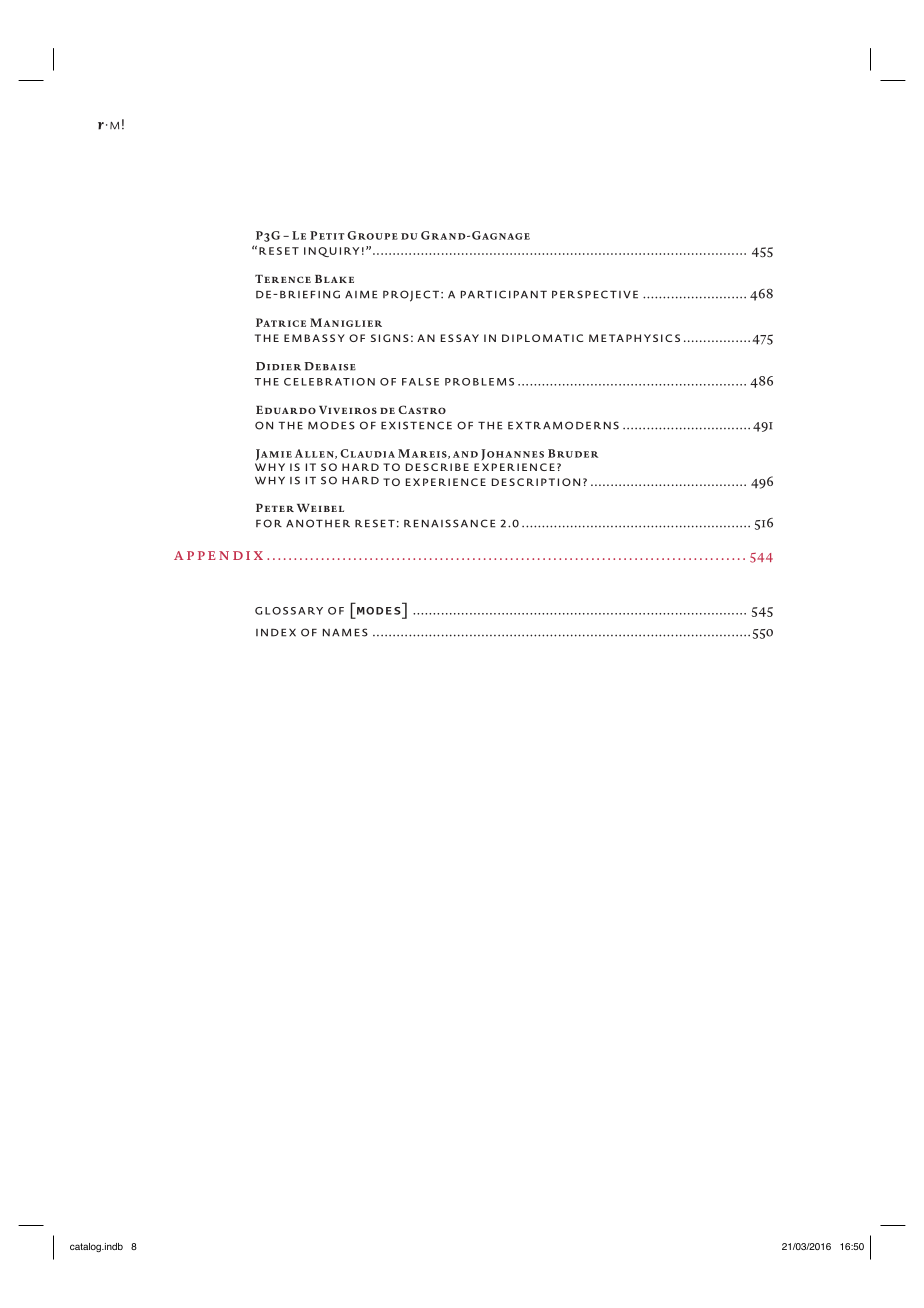 The height and width of the screenshot is (1308, 924). Describe the element at coordinates (289, 611) in the screenshot. I see `GLOSSARY` at that location.
